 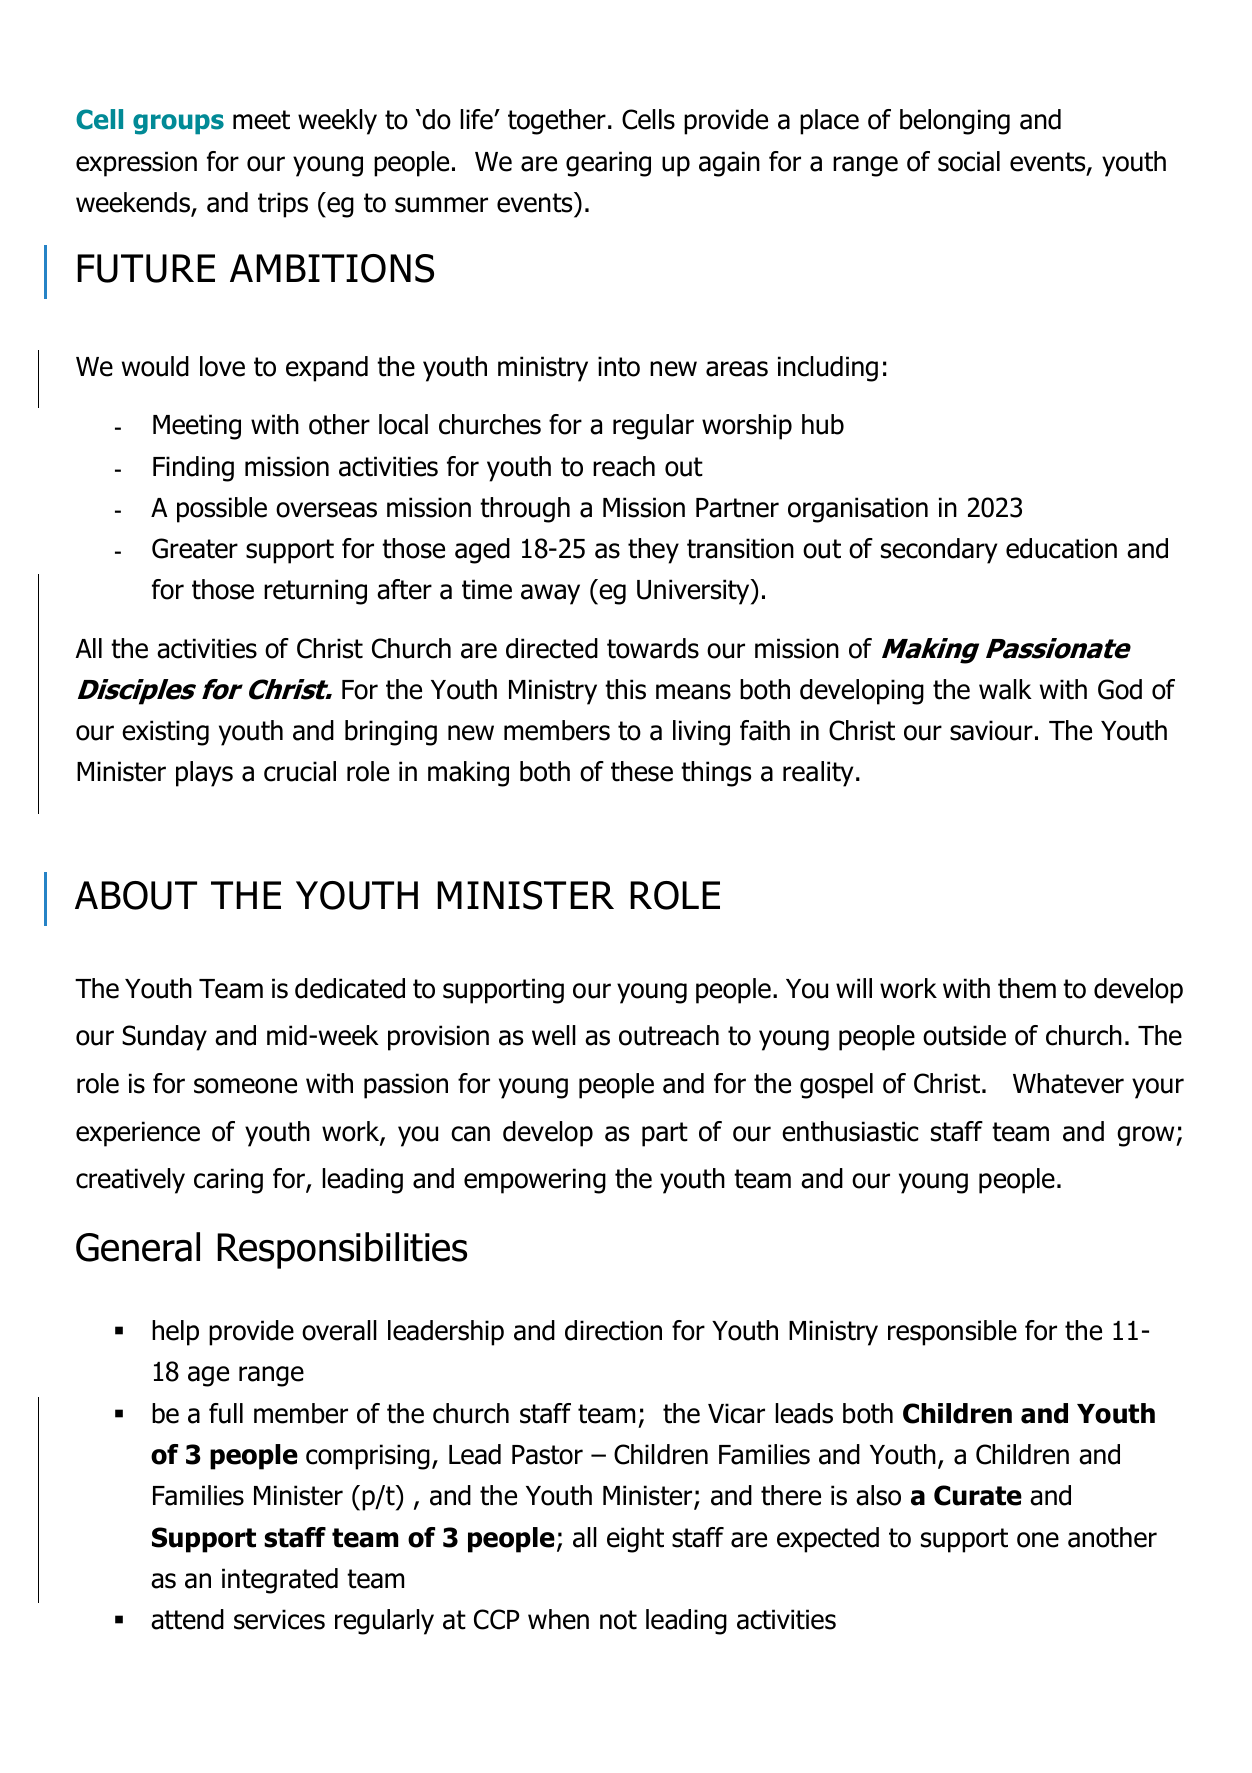 I want to click on trips, so click(x=283, y=205).
